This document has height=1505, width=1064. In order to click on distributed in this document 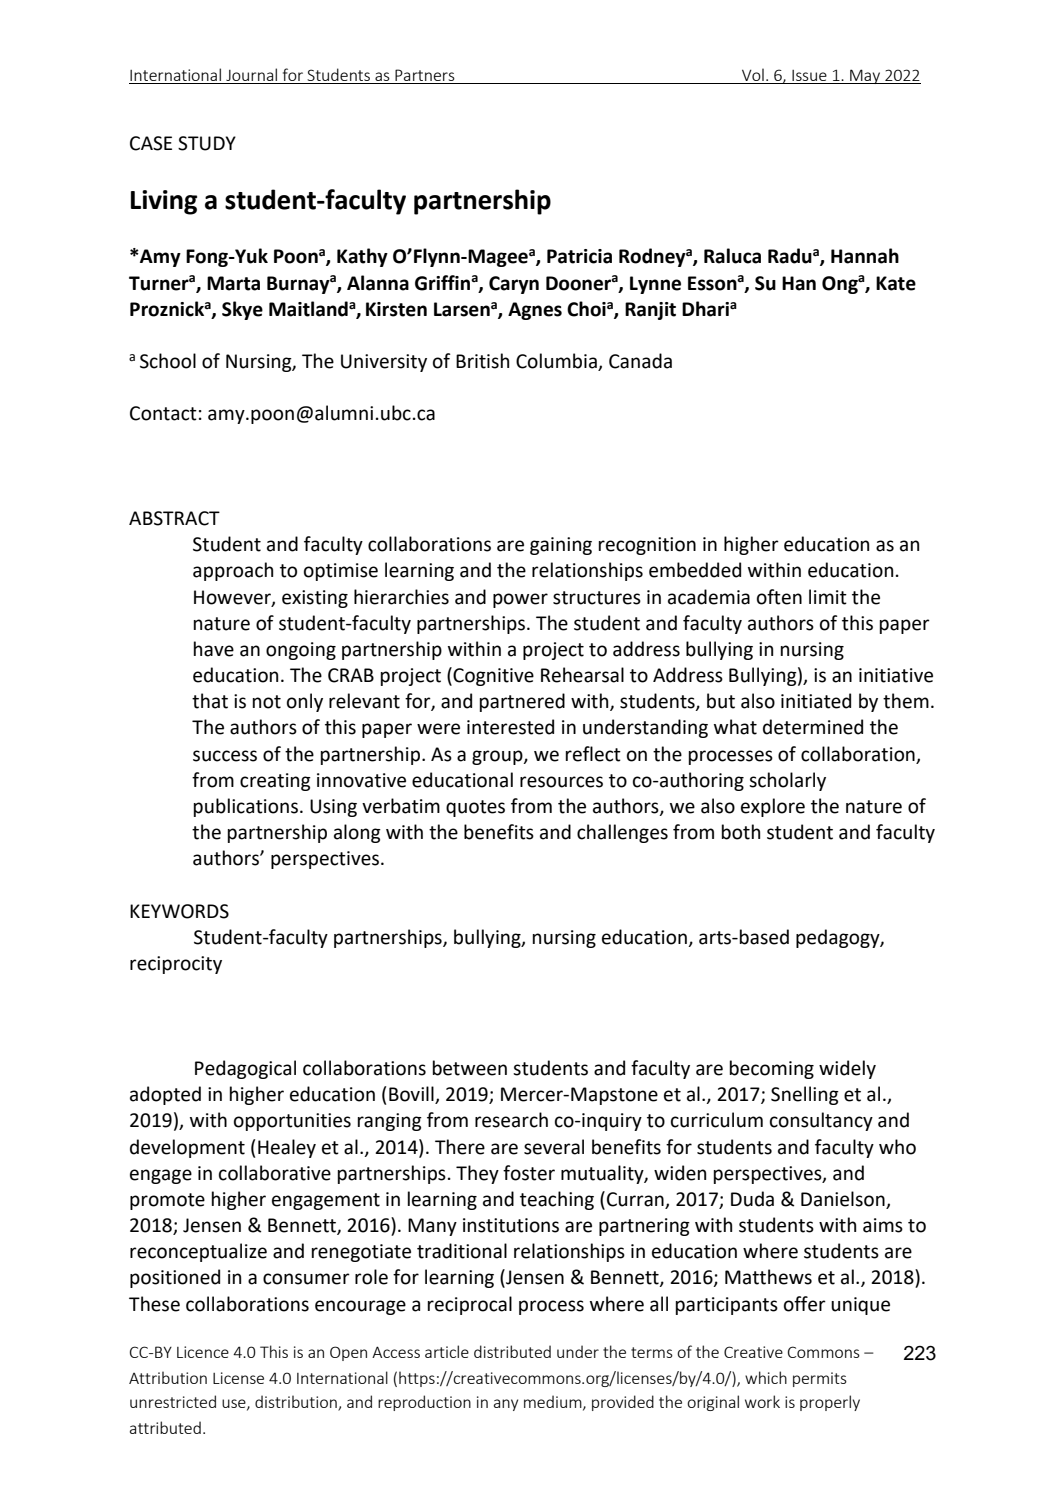, I will do `click(512, 1351)`.
